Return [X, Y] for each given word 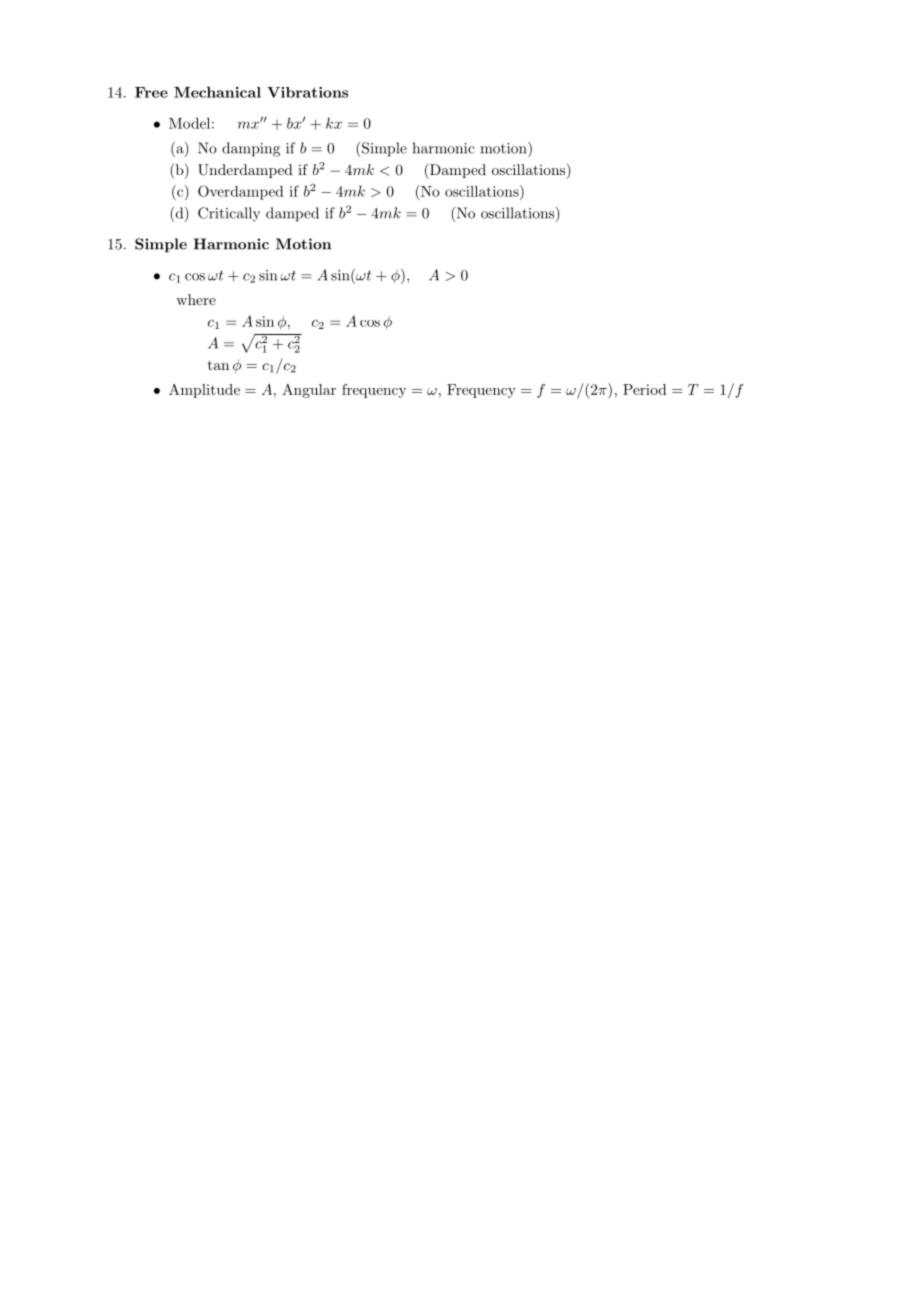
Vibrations [307, 92]
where [196, 299]
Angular [309, 391]
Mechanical [217, 92]
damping [251, 149]
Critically [229, 214]
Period [645, 389]
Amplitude [204, 391]
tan [218, 365]
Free [151, 92]
